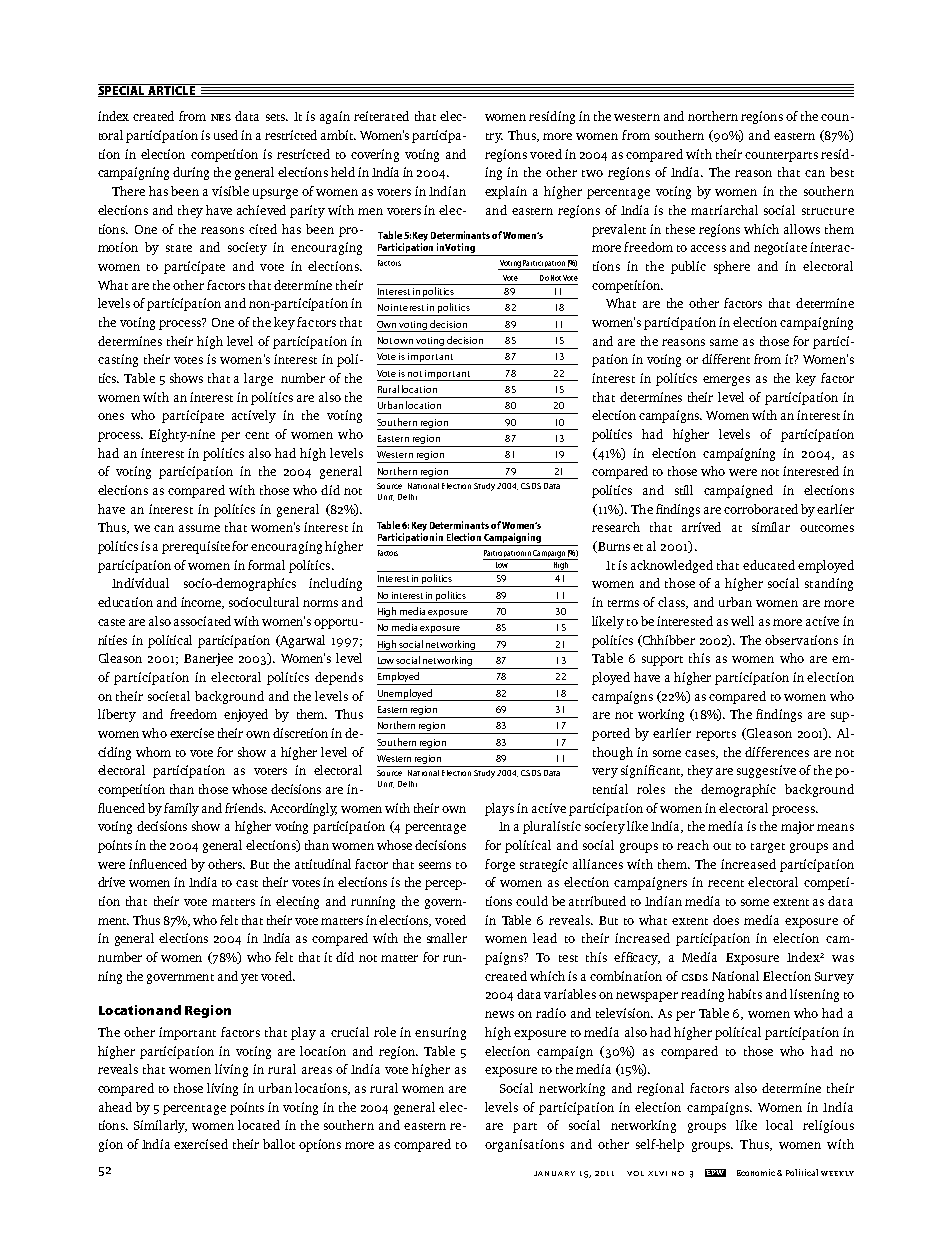 This screenshot has height=1233, width=952. Describe the element at coordinates (138, 864) in the screenshot. I see `infl` at that location.
